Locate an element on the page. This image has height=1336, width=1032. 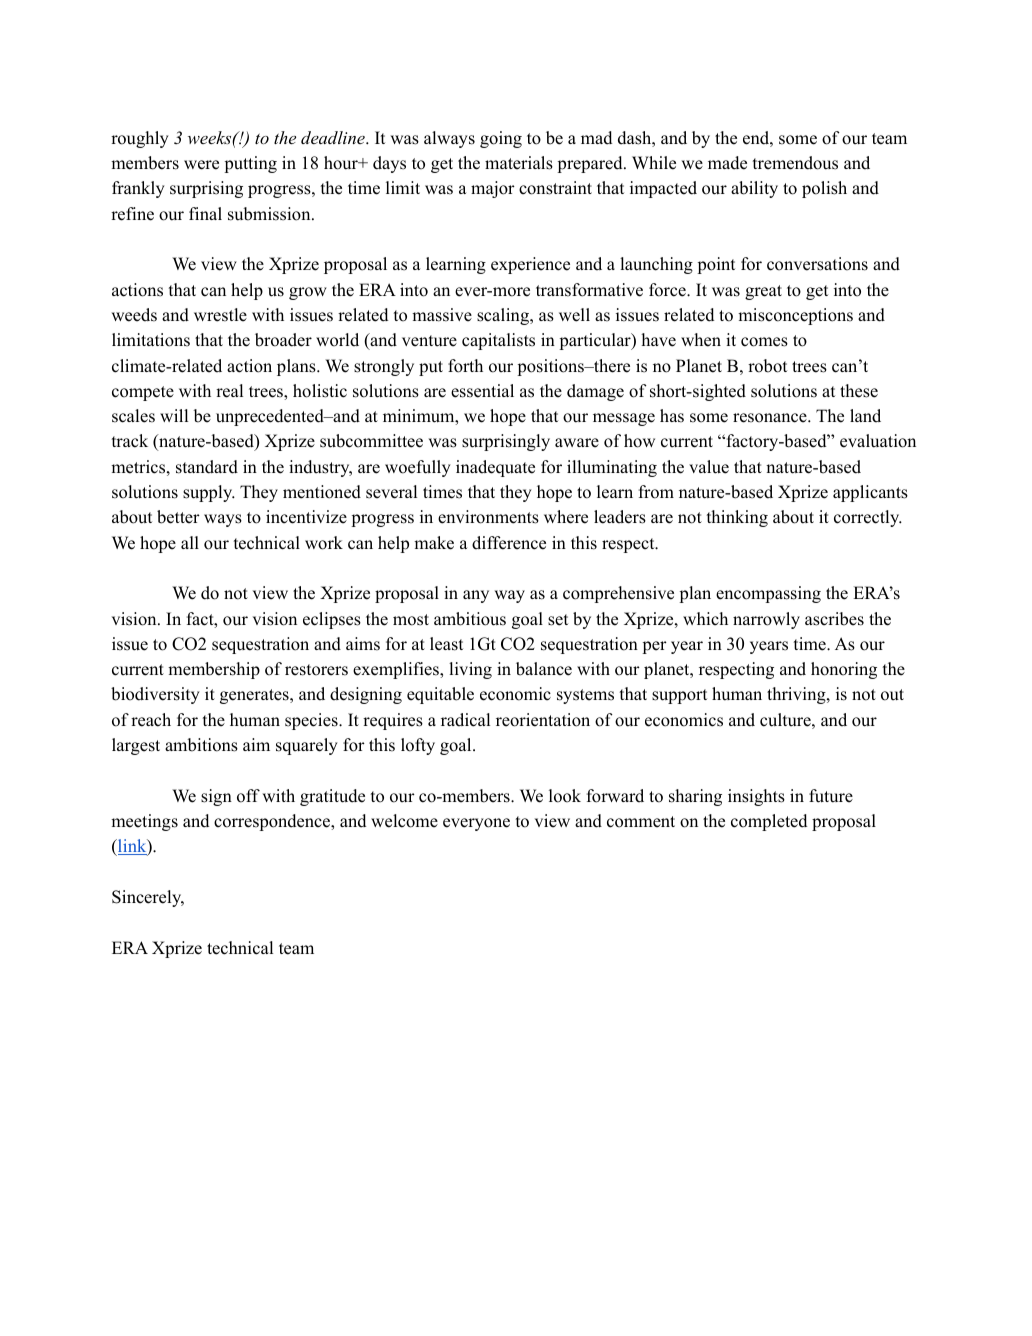
wrestle is located at coordinates (220, 315).
